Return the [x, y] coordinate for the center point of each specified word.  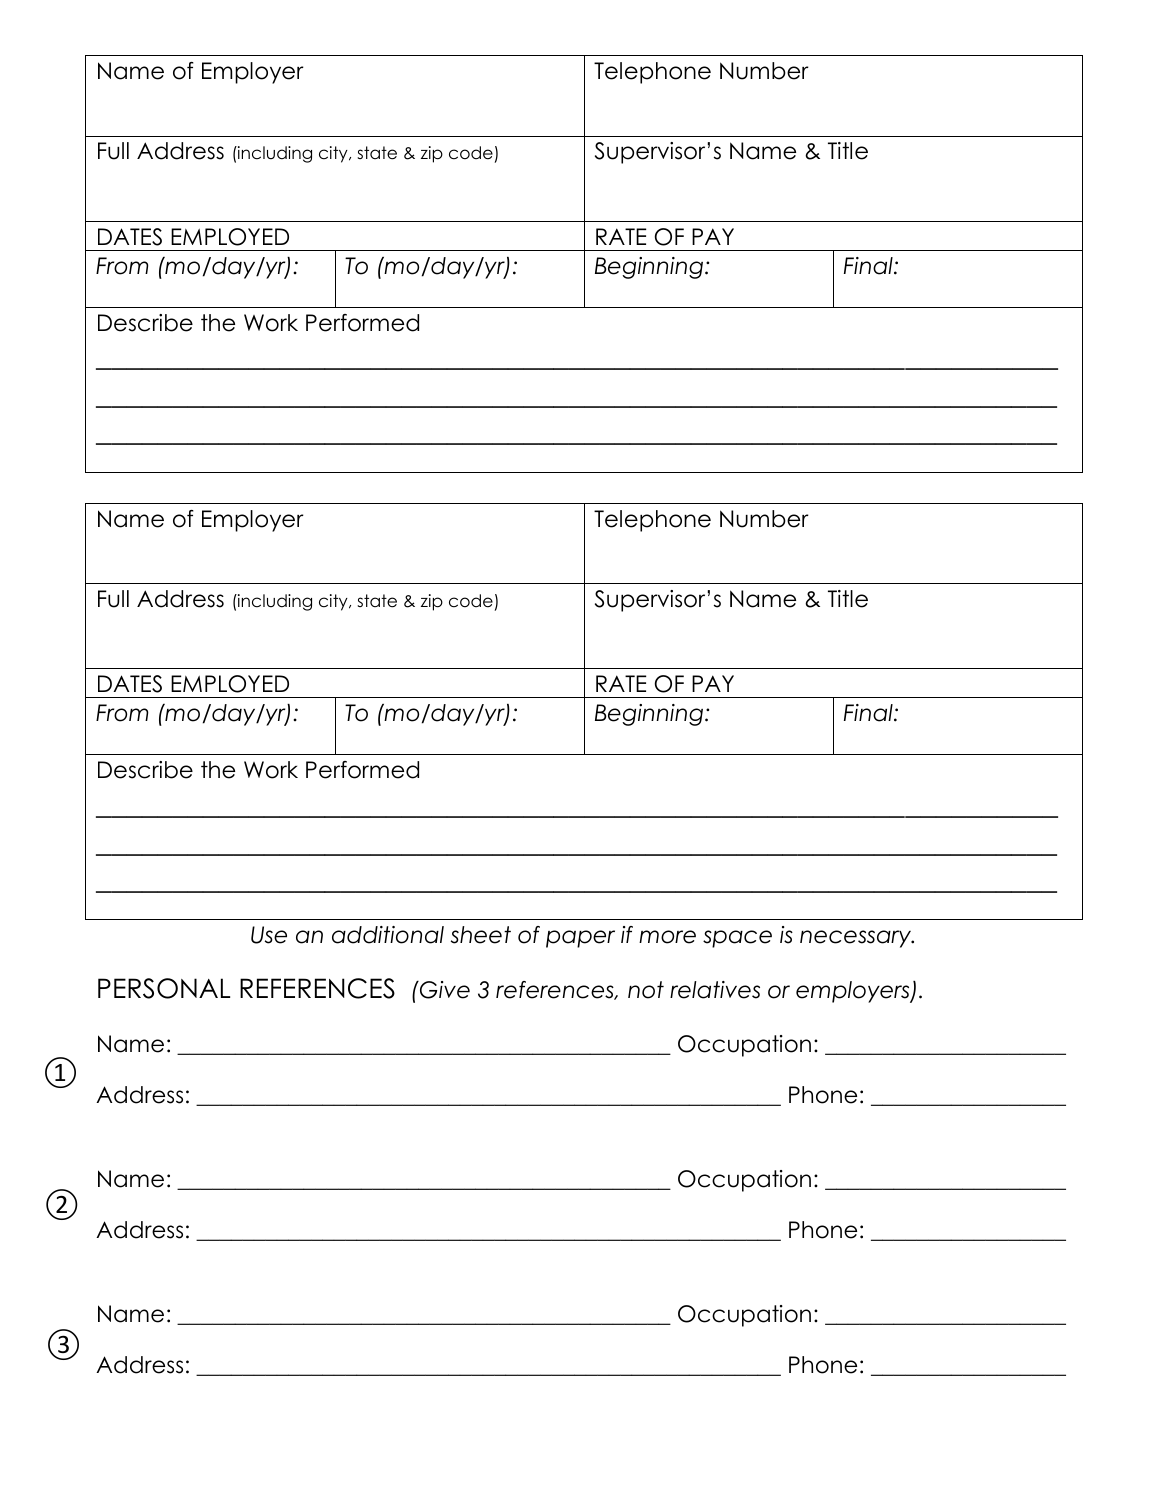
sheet [481, 935]
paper [580, 939]
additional [388, 935]
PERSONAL [164, 988]
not [646, 990]
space [737, 939]
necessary [857, 939]
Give [444, 990]
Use [269, 935]
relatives [715, 990]
